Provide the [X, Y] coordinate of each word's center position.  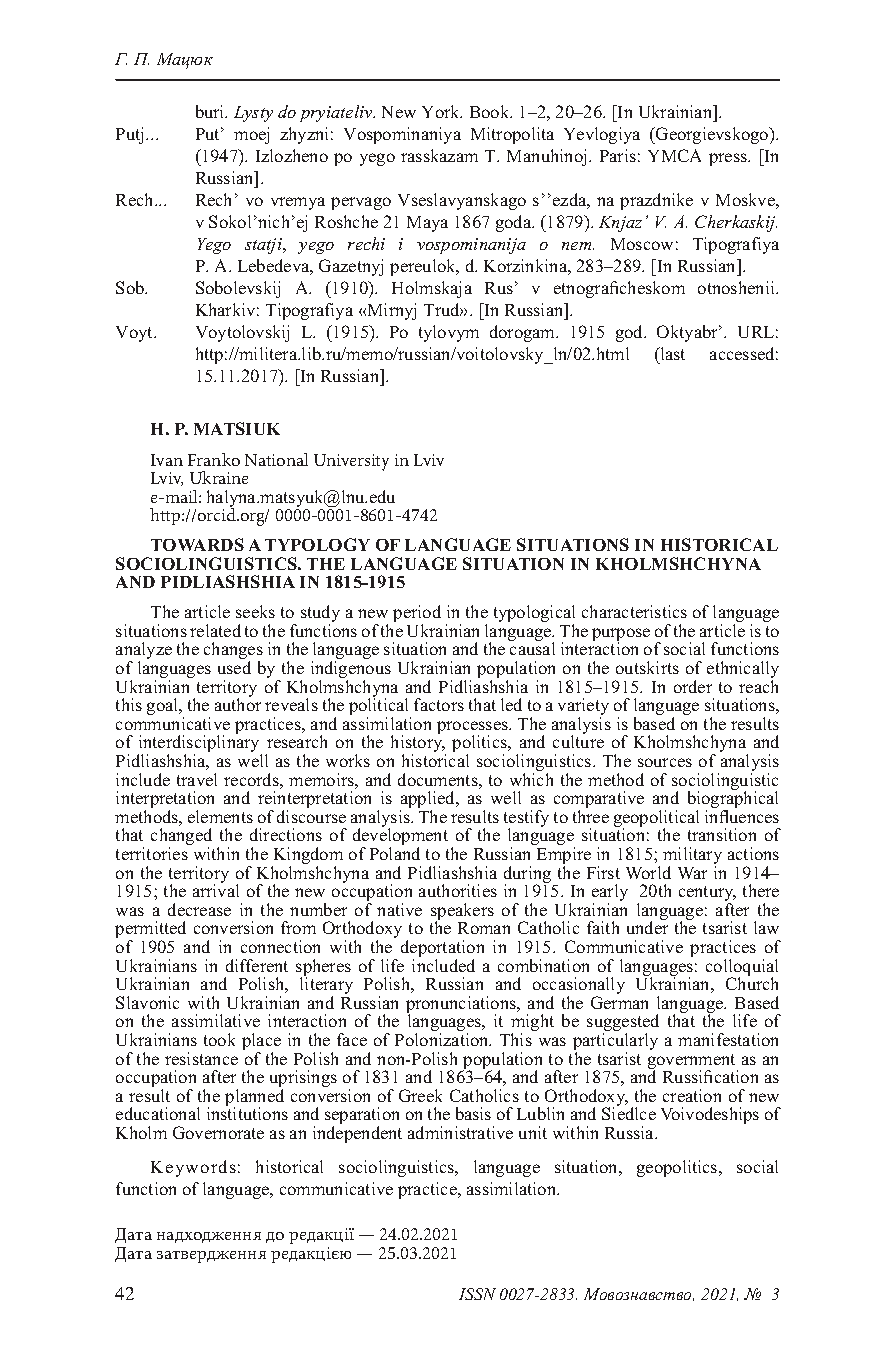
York [442, 111]
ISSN [477, 1294]
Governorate [218, 1132]
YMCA [674, 155]
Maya [427, 224]
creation [692, 1095]
